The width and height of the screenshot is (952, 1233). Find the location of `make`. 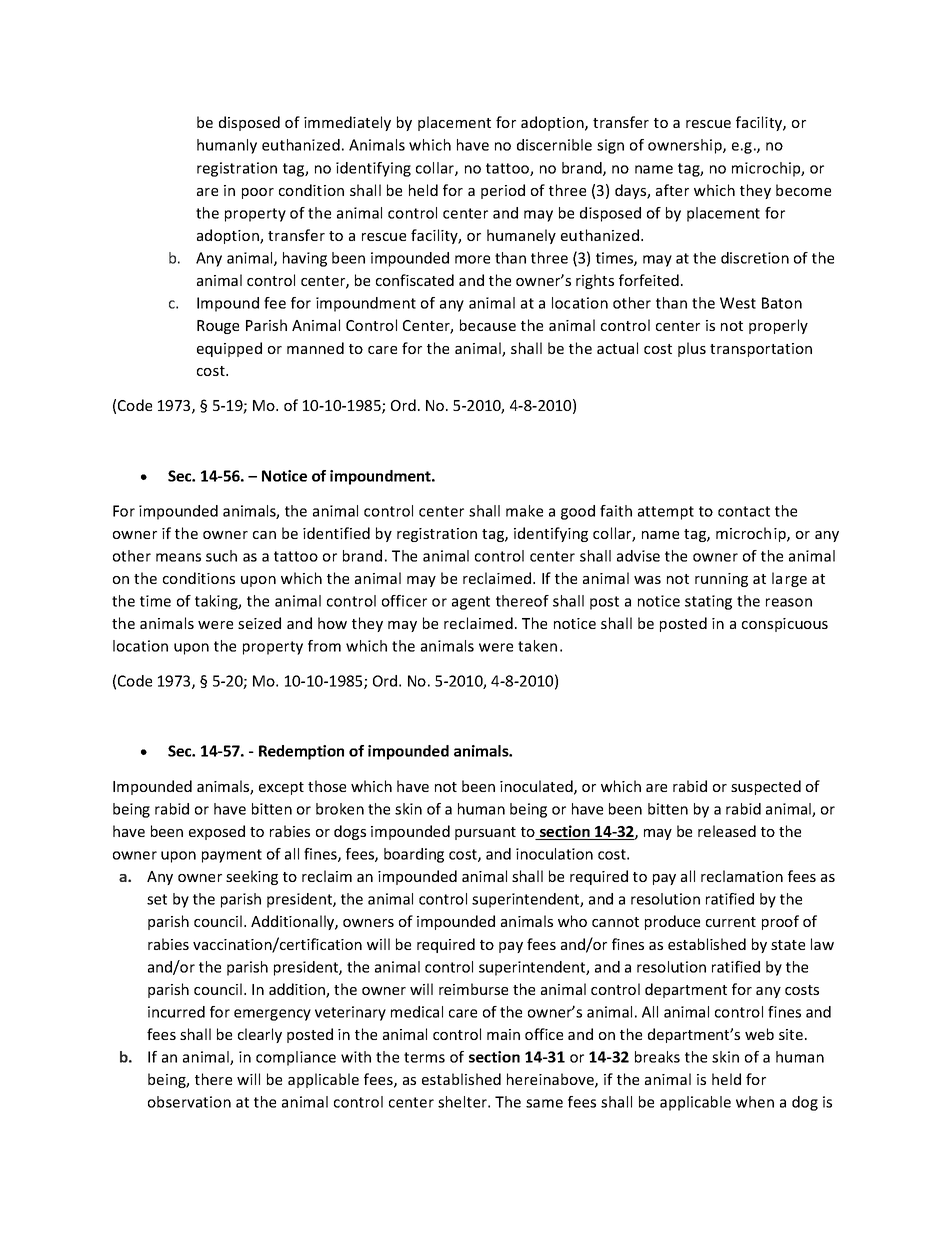

make is located at coordinates (524, 511).
